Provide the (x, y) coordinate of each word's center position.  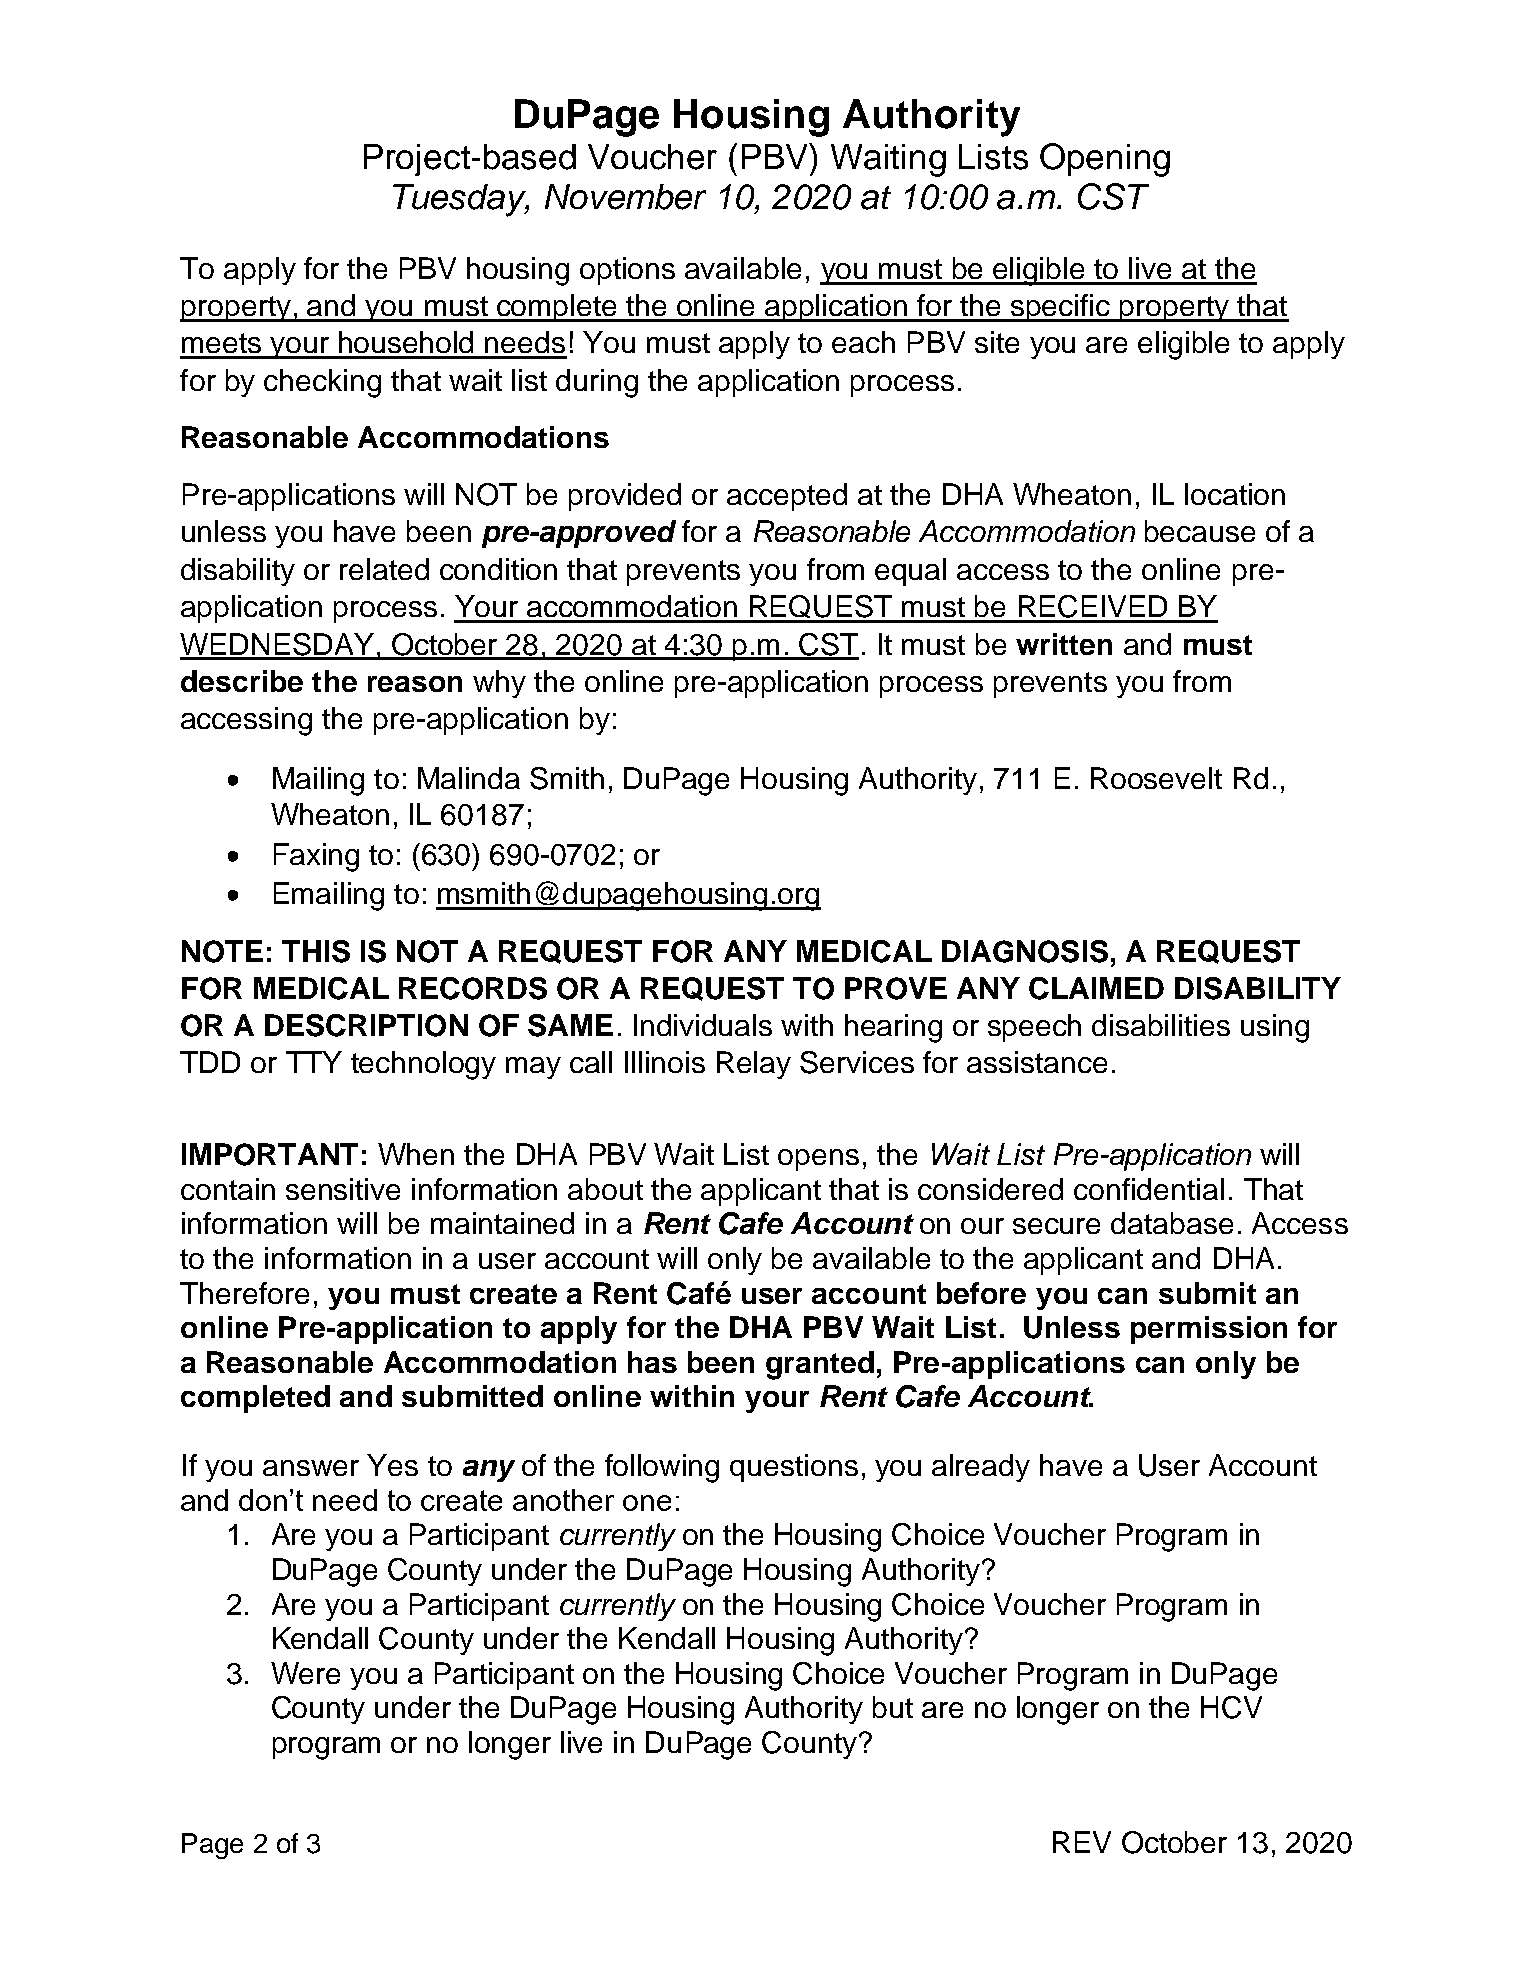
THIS (316, 951)
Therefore (244, 1293)
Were (305, 1673)
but (893, 1707)
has (652, 1362)
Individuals (703, 1025)
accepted (787, 497)
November (625, 197)
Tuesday (461, 200)
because (1200, 531)
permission (1209, 1330)
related (384, 569)
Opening (1105, 160)
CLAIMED (1096, 988)
